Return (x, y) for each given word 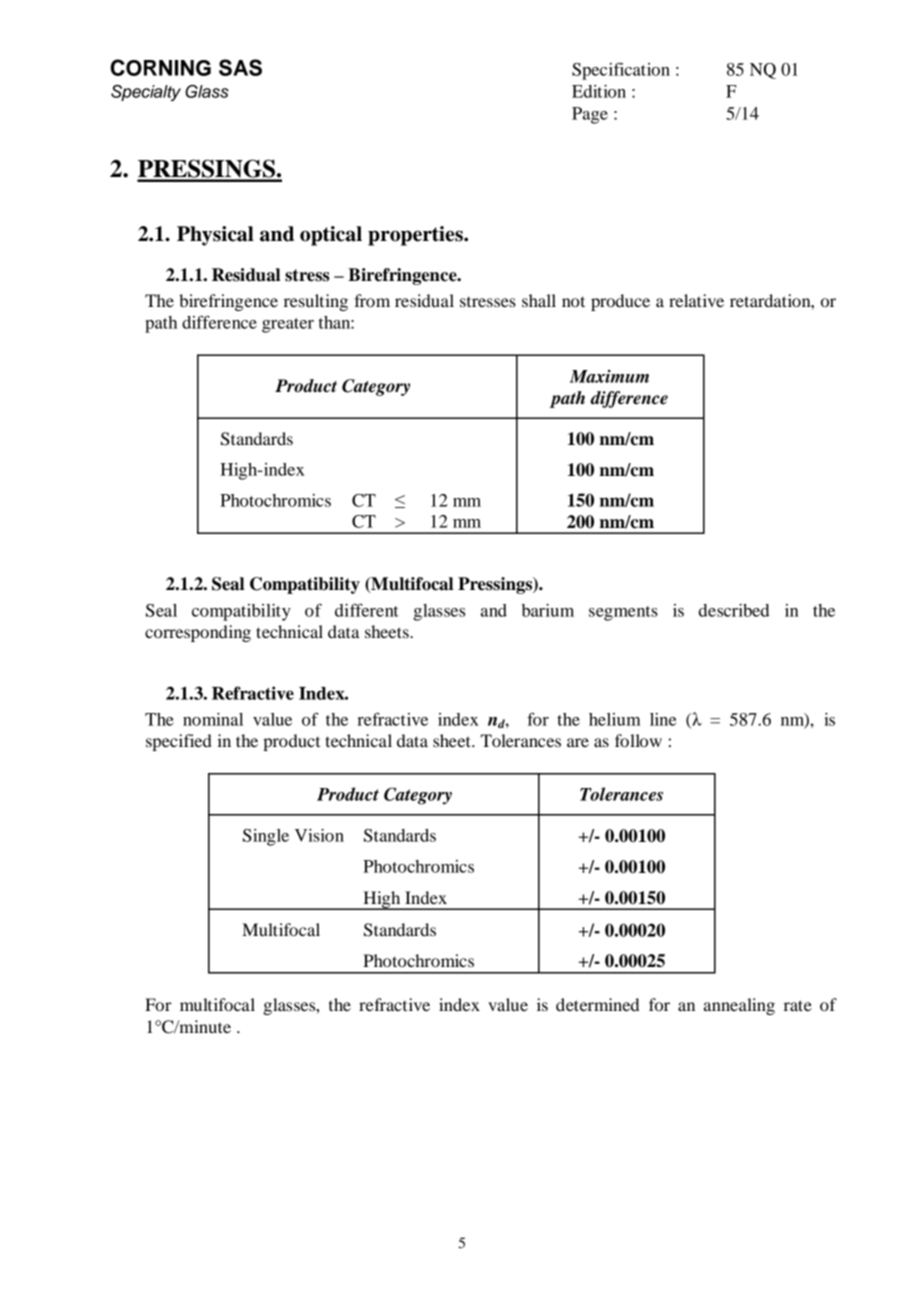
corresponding (198, 633)
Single (266, 837)
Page (590, 115)
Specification (621, 71)
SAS (240, 67)
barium (548, 610)
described (734, 610)
